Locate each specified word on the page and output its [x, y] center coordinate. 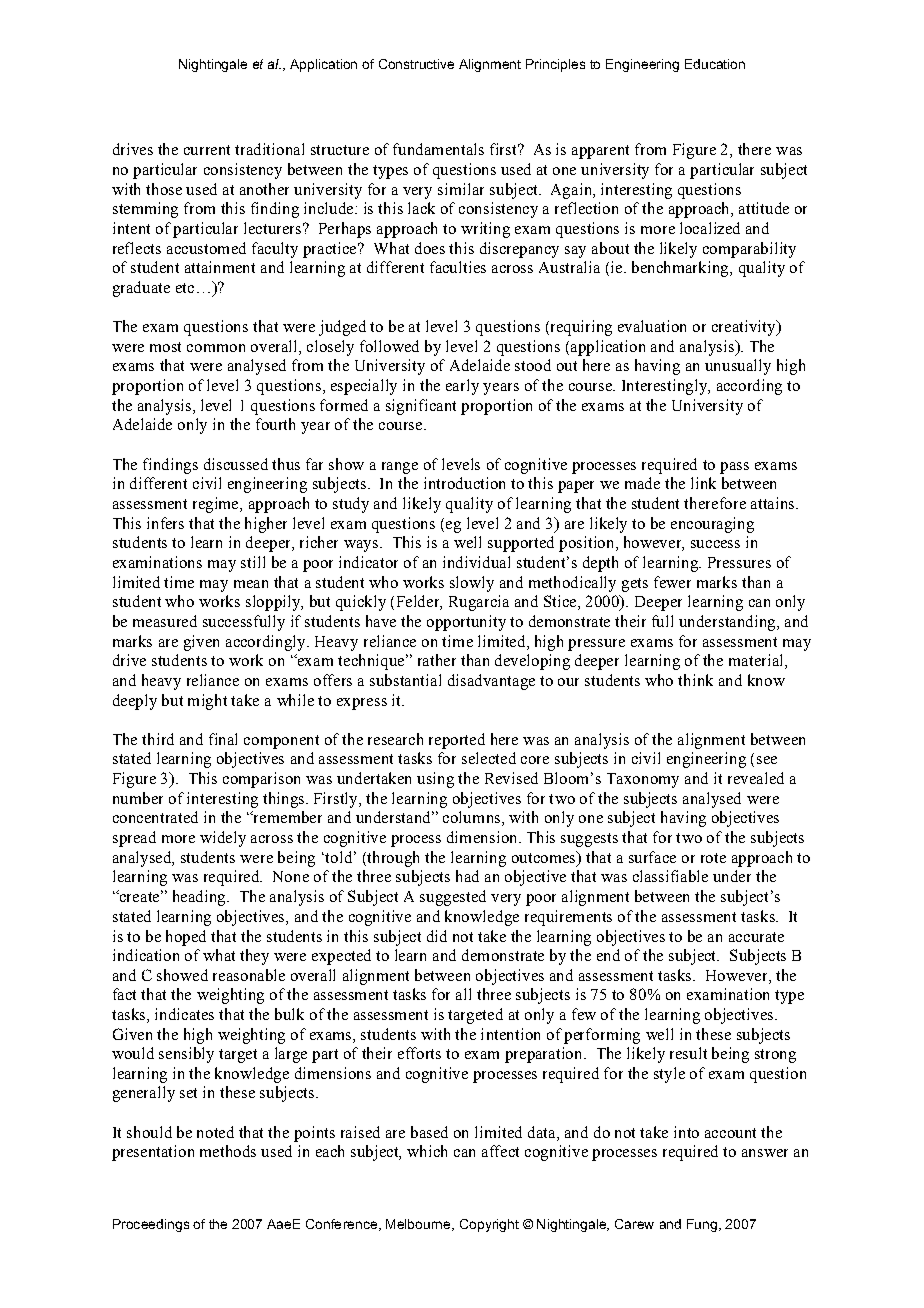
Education [715, 64]
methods [228, 1151]
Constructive [416, 64]
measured [165, 621]
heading [200, 898]
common [216, 348]
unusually [738, 367]
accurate [756, 937]
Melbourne [419, 1225]
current [207, 150]
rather [437, 660]
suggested [453, 898]
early [462, 387]
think [695, 680]
